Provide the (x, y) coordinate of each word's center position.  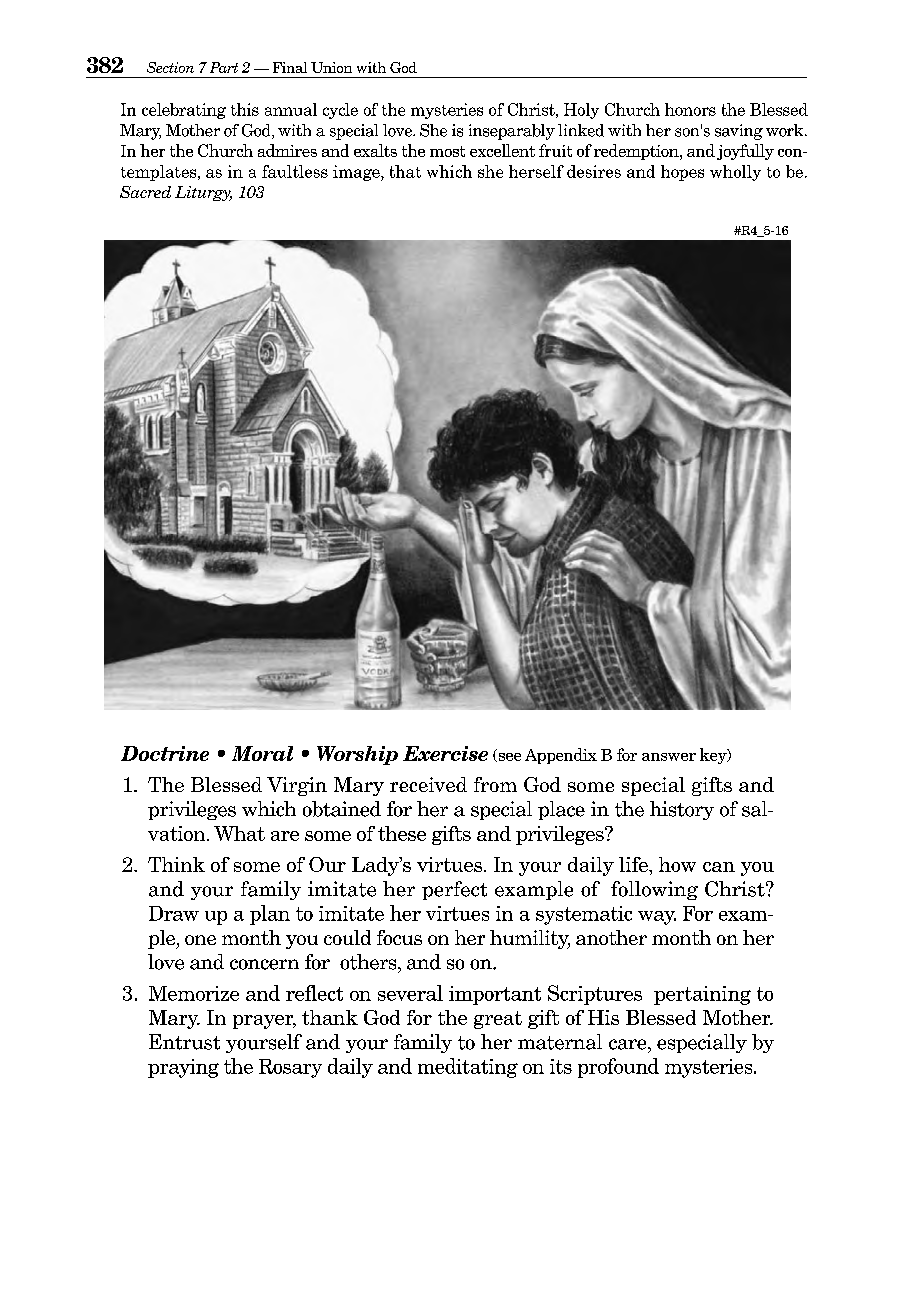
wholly (735, 173)
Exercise (445, 753)
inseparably (512, 132)
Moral (262, 753)
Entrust (184, 1042)
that (405, 171)
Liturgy (203, 193)
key (714, 756)
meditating (468, 1068)
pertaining (702, 995)
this (245, 109)
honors (690, 109)
